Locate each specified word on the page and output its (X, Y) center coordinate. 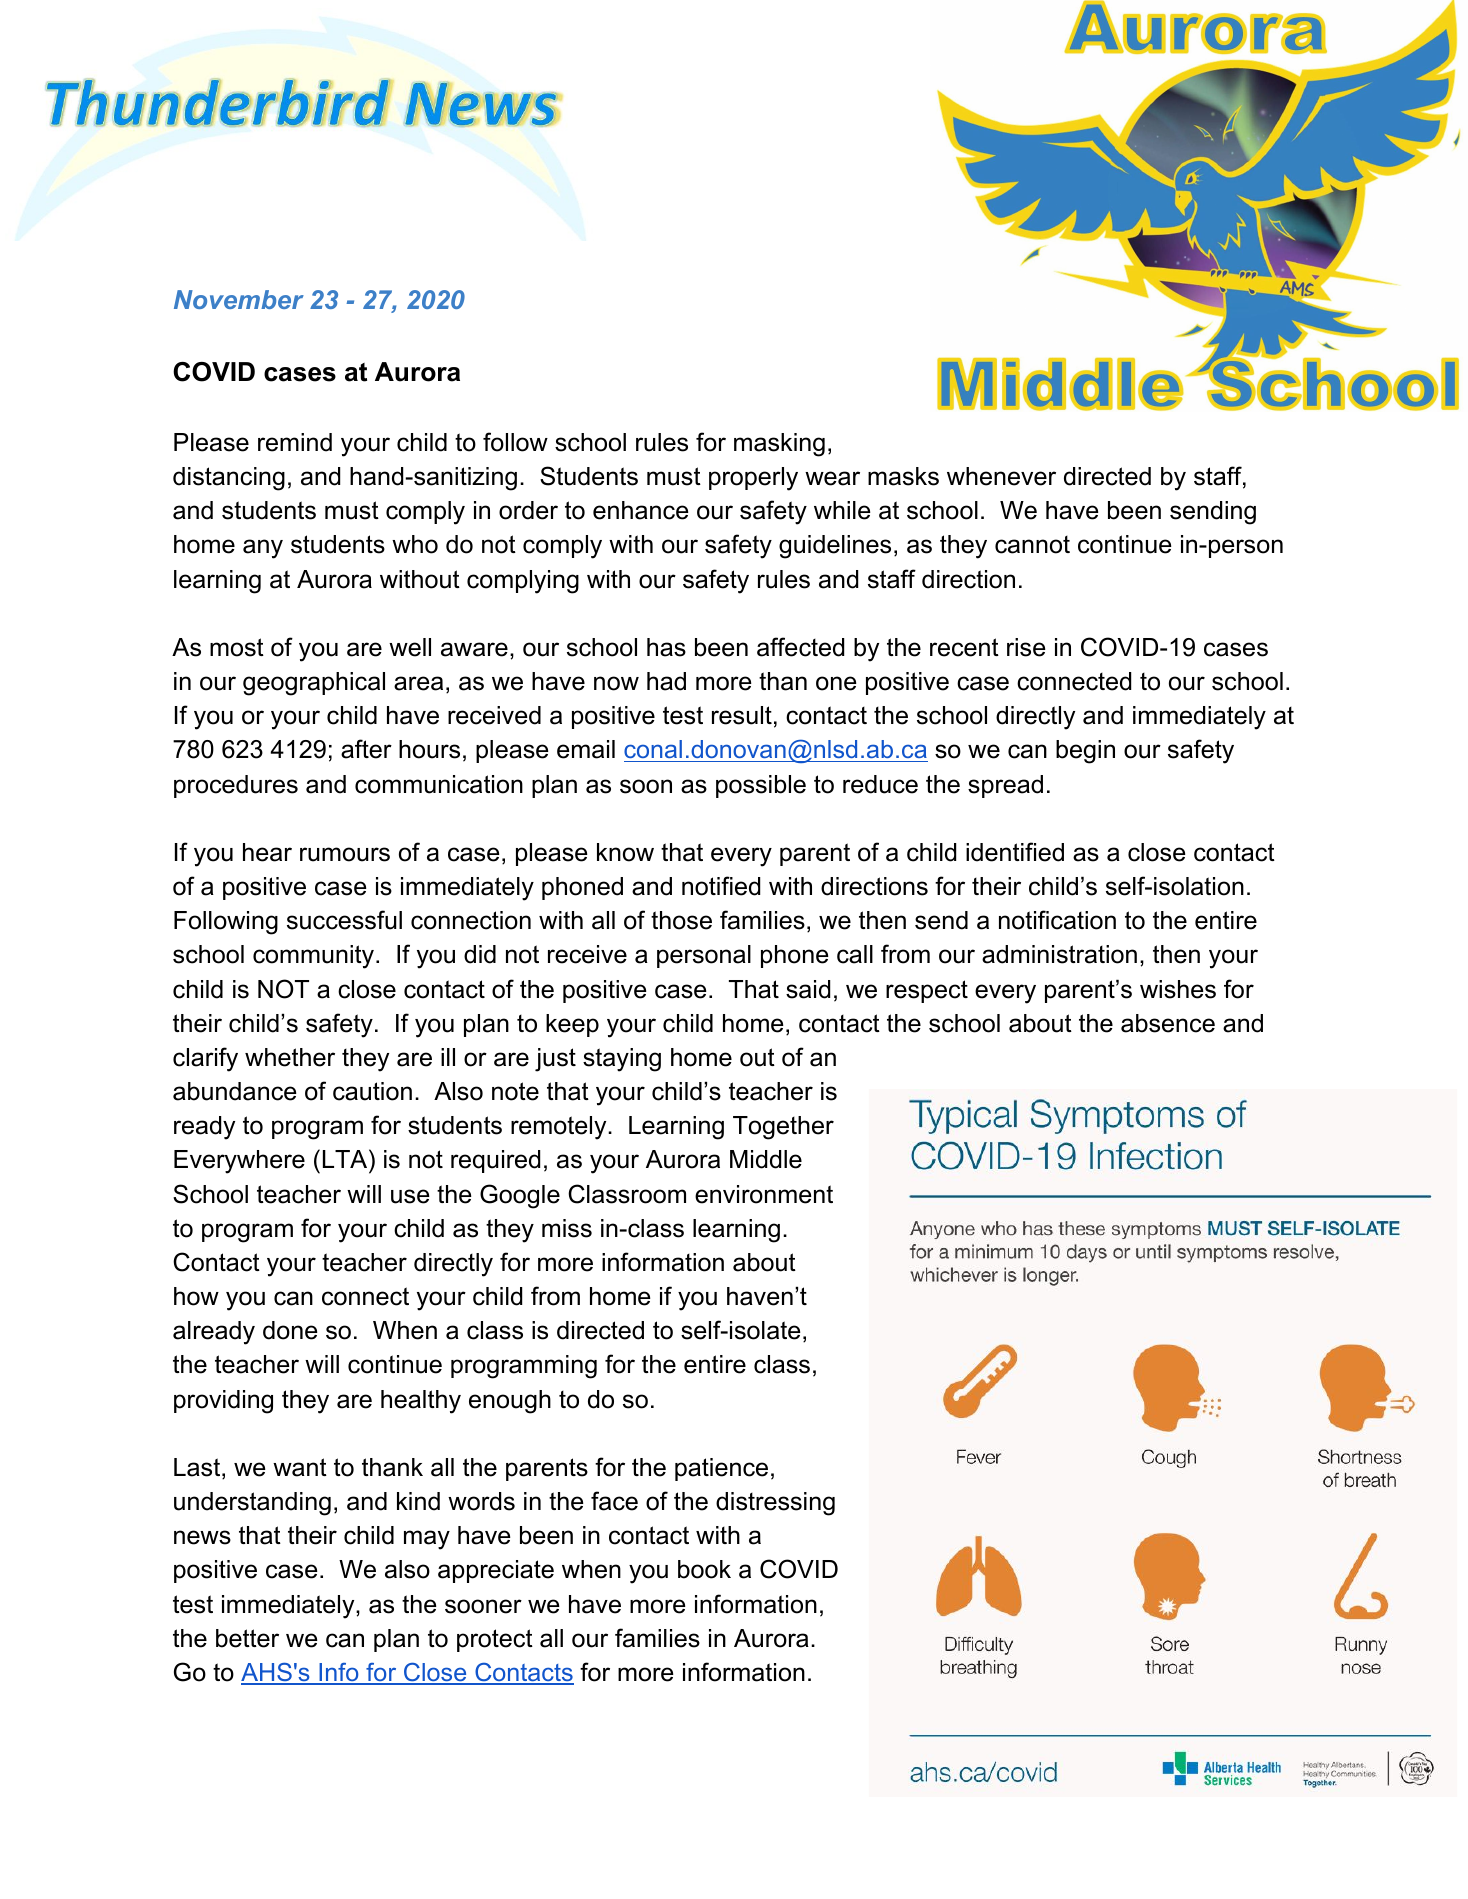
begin (1085, 752)
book (704, 1569)
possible (761, 786)
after (366, 749)
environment (764, 1194)
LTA (346, 1158)
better (247, 1638)
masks (903, 476)
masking (779, 445)
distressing (775, 1504)
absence (1168, 1023)
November (239, 299)
